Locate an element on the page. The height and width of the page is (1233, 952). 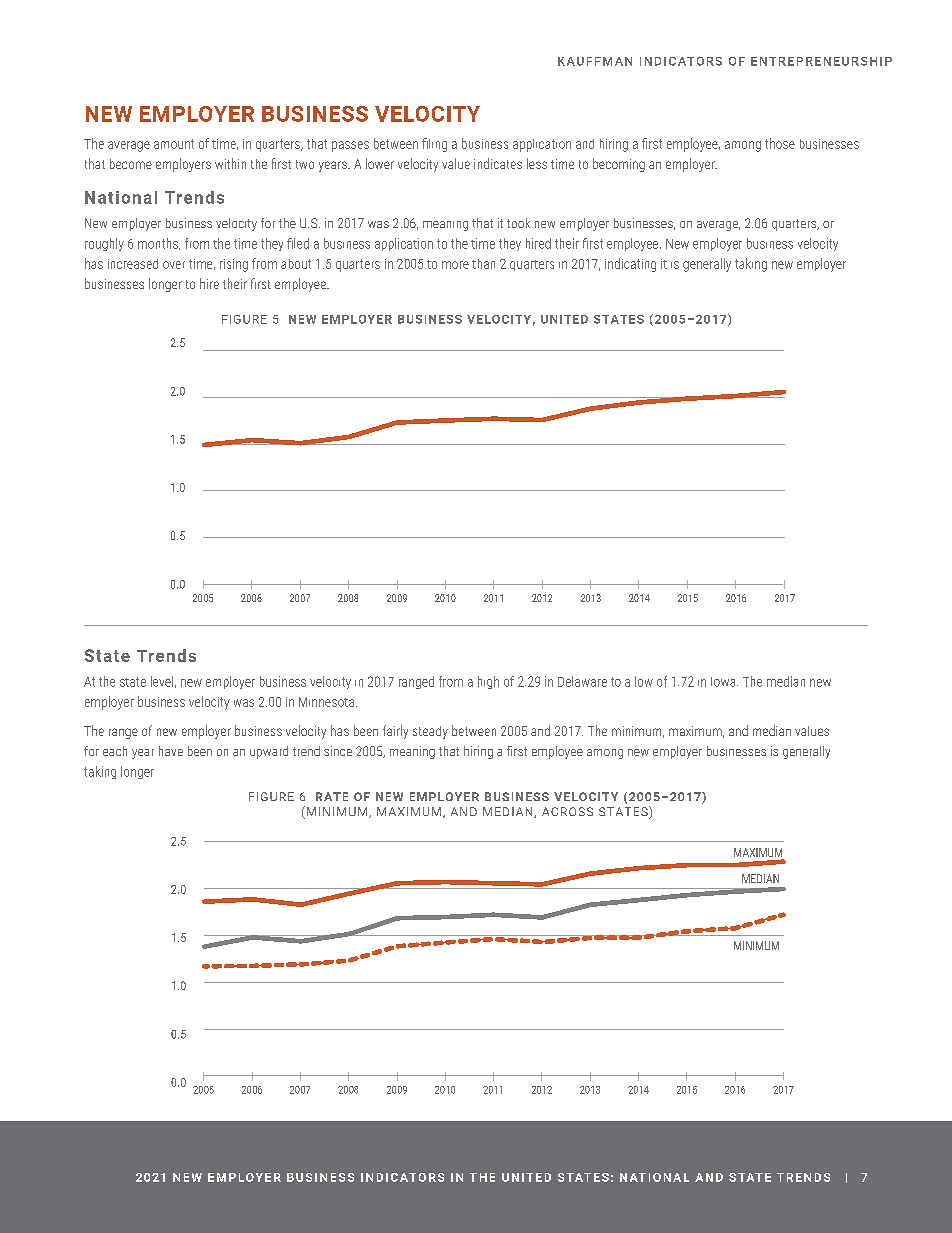
becoming is located at coordinates (619, 165).
